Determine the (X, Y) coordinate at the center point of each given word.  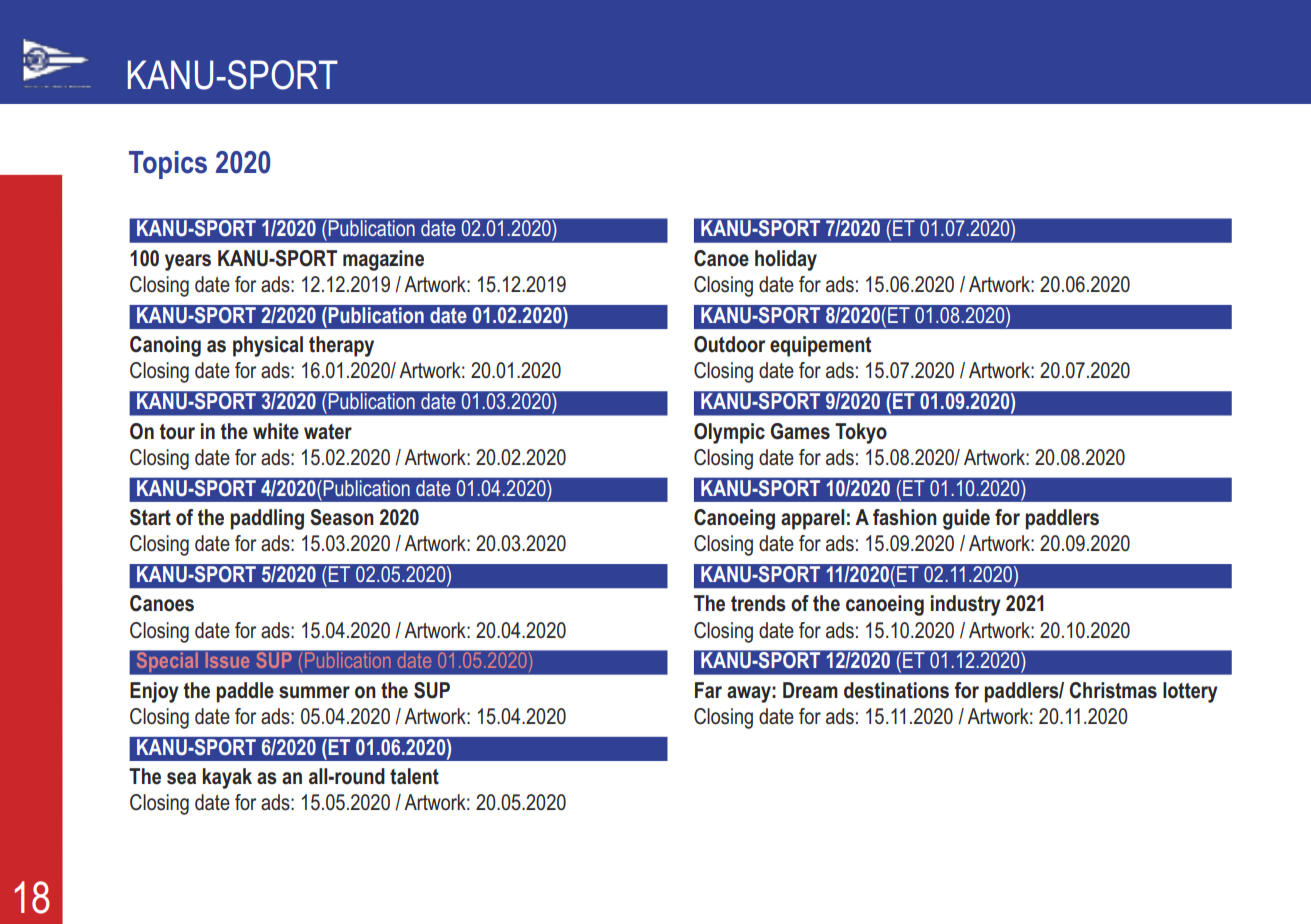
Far (708, 690)
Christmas (1113, 690)
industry (966, 605)
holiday (786, 260)
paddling (267, 519)
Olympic (729, 433)
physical (268, 346)
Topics (168, 165)
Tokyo (861, 433)
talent (414, 776)
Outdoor (729, 344)
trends (758, 603)
